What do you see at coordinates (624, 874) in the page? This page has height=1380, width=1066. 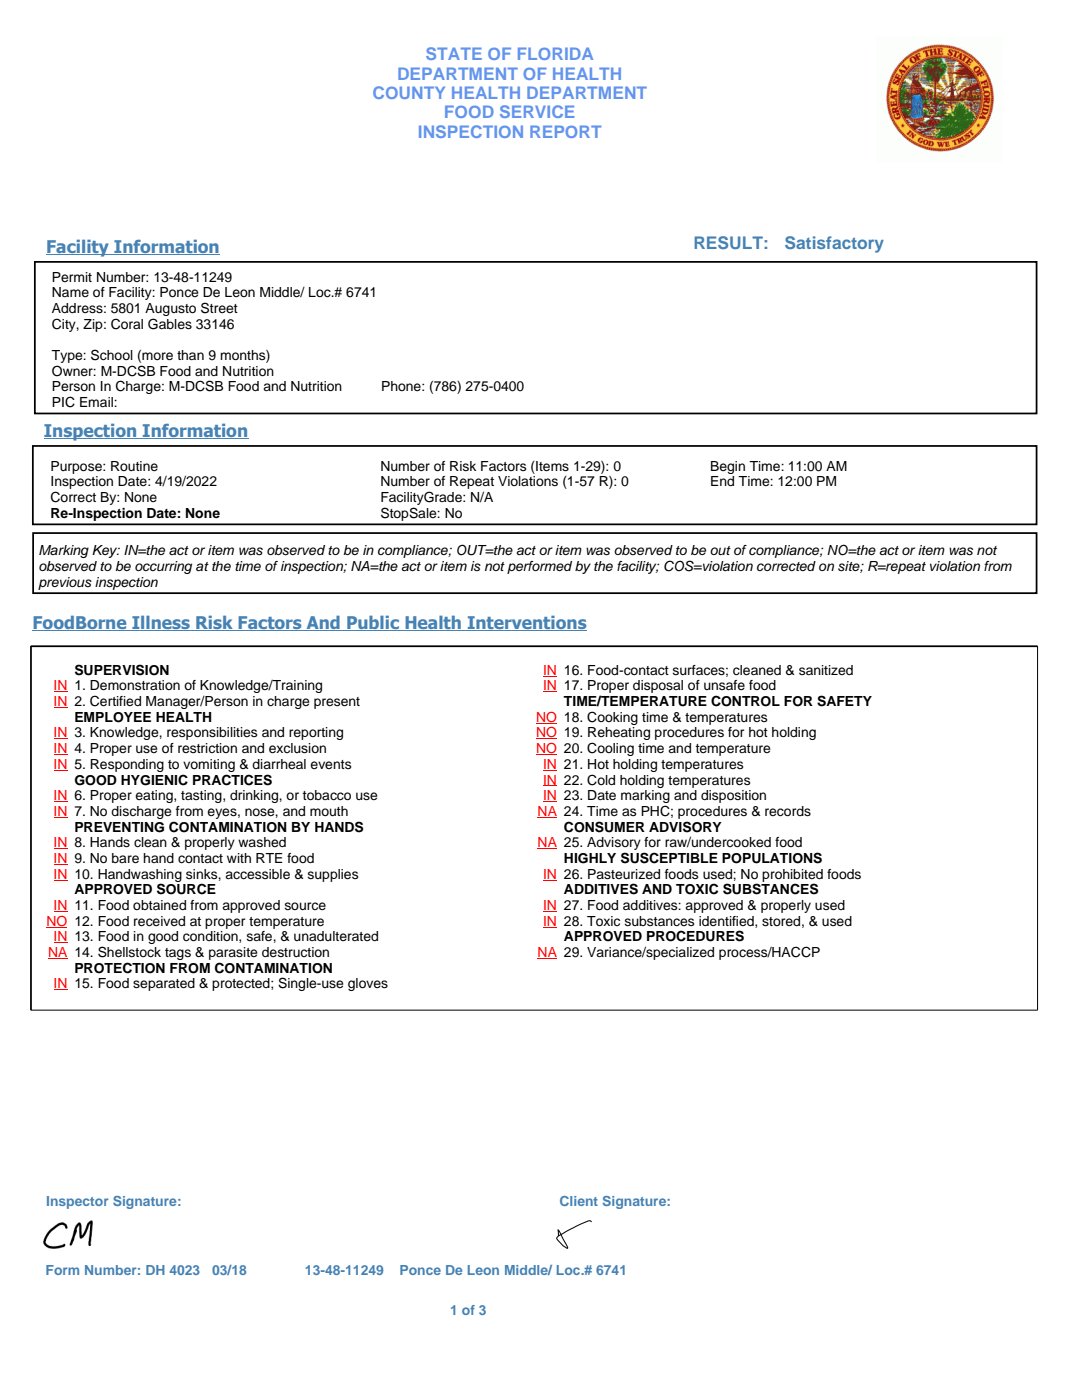 I see `Pasteurized` at bounding box center [624, 874].
